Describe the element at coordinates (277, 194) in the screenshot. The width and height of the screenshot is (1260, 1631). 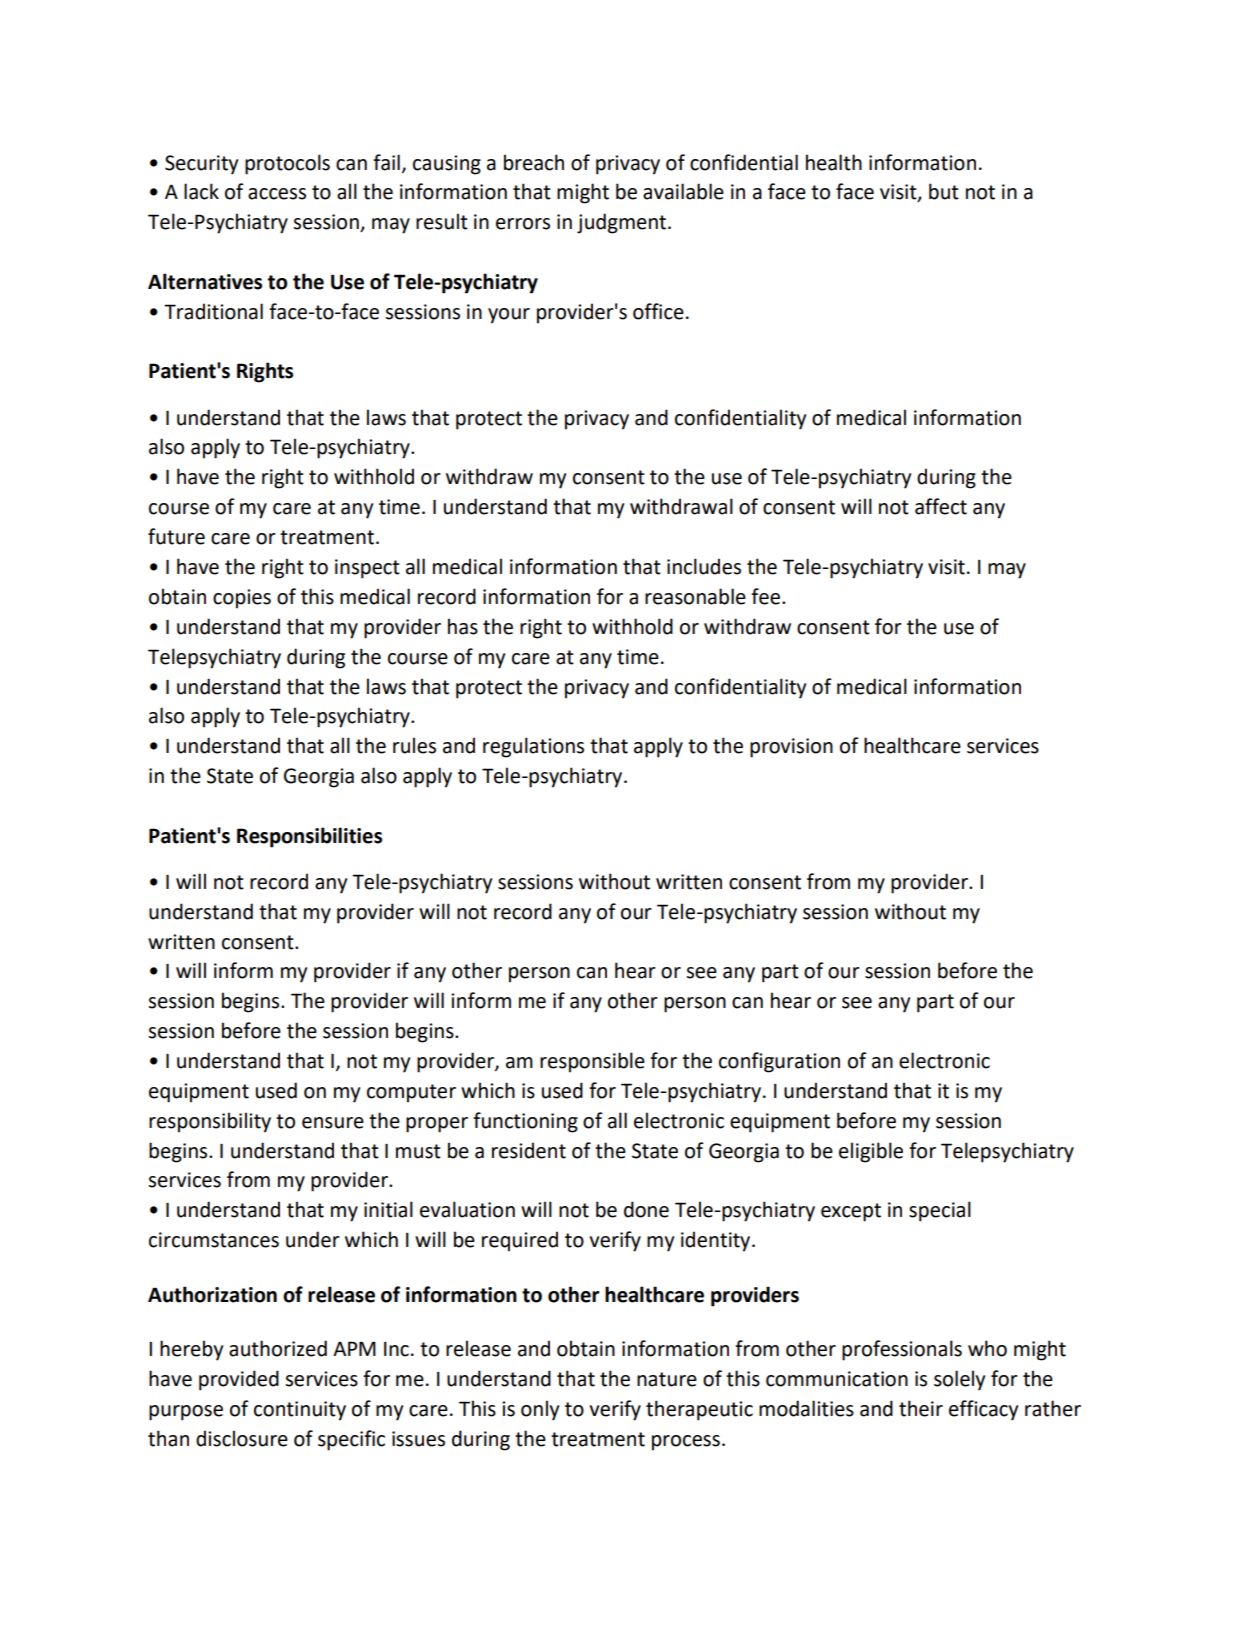
I see `access` at that location.
